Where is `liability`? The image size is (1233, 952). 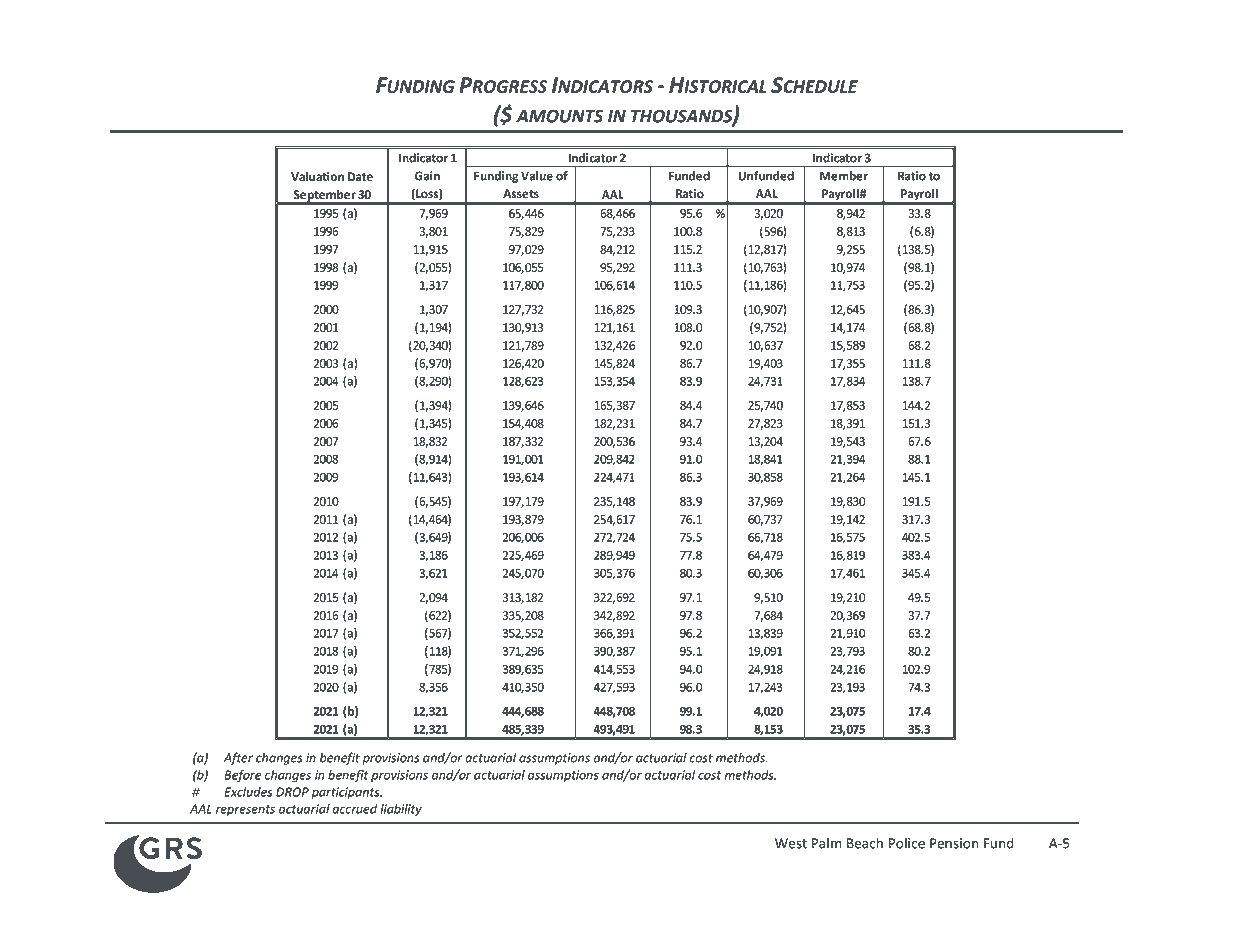 liability is located at coordinates (401, 810).
